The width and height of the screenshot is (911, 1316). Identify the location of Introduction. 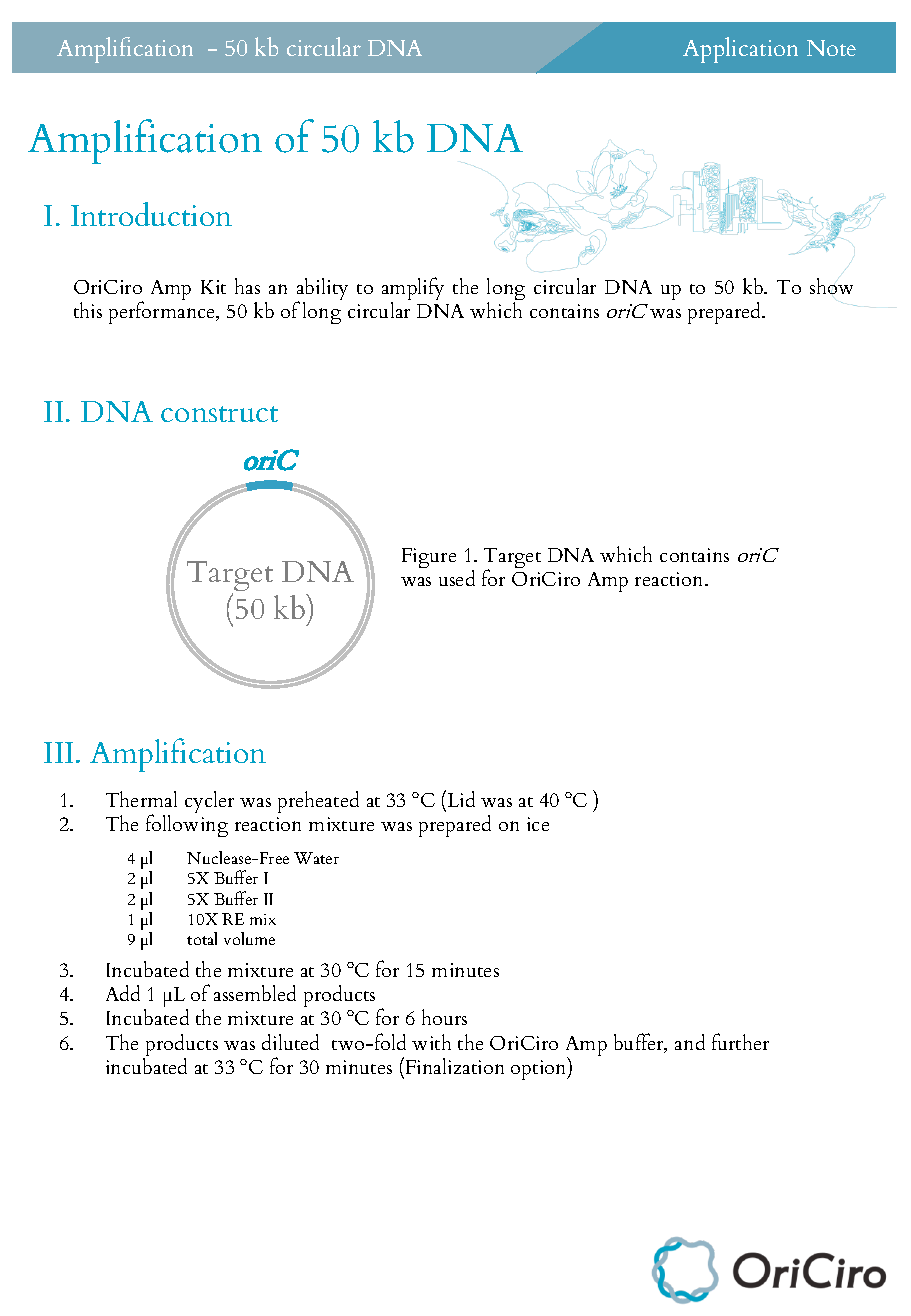
(151, 214).
